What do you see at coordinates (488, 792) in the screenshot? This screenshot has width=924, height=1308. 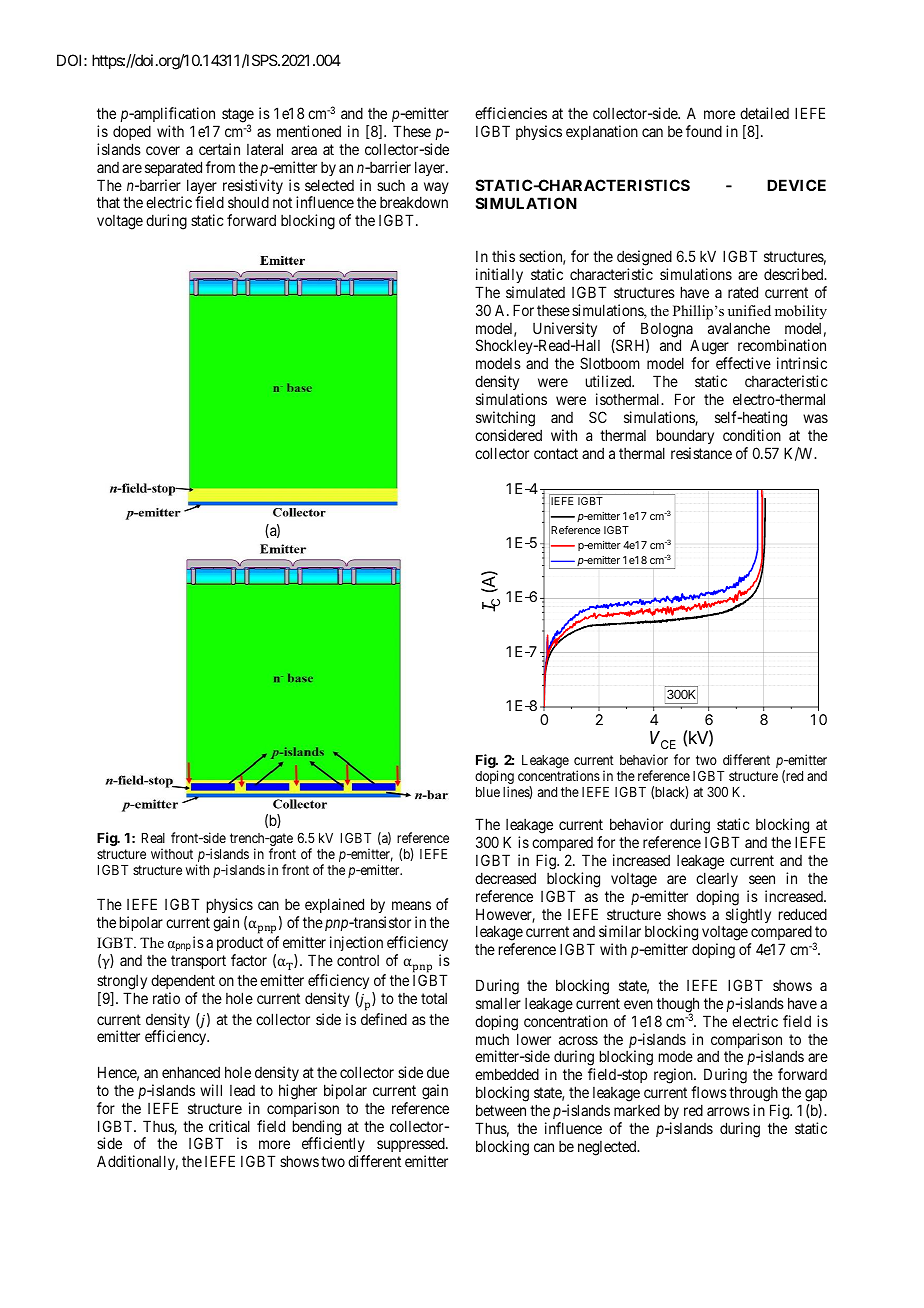 I see `blue` at bounding box center [488, 792].
